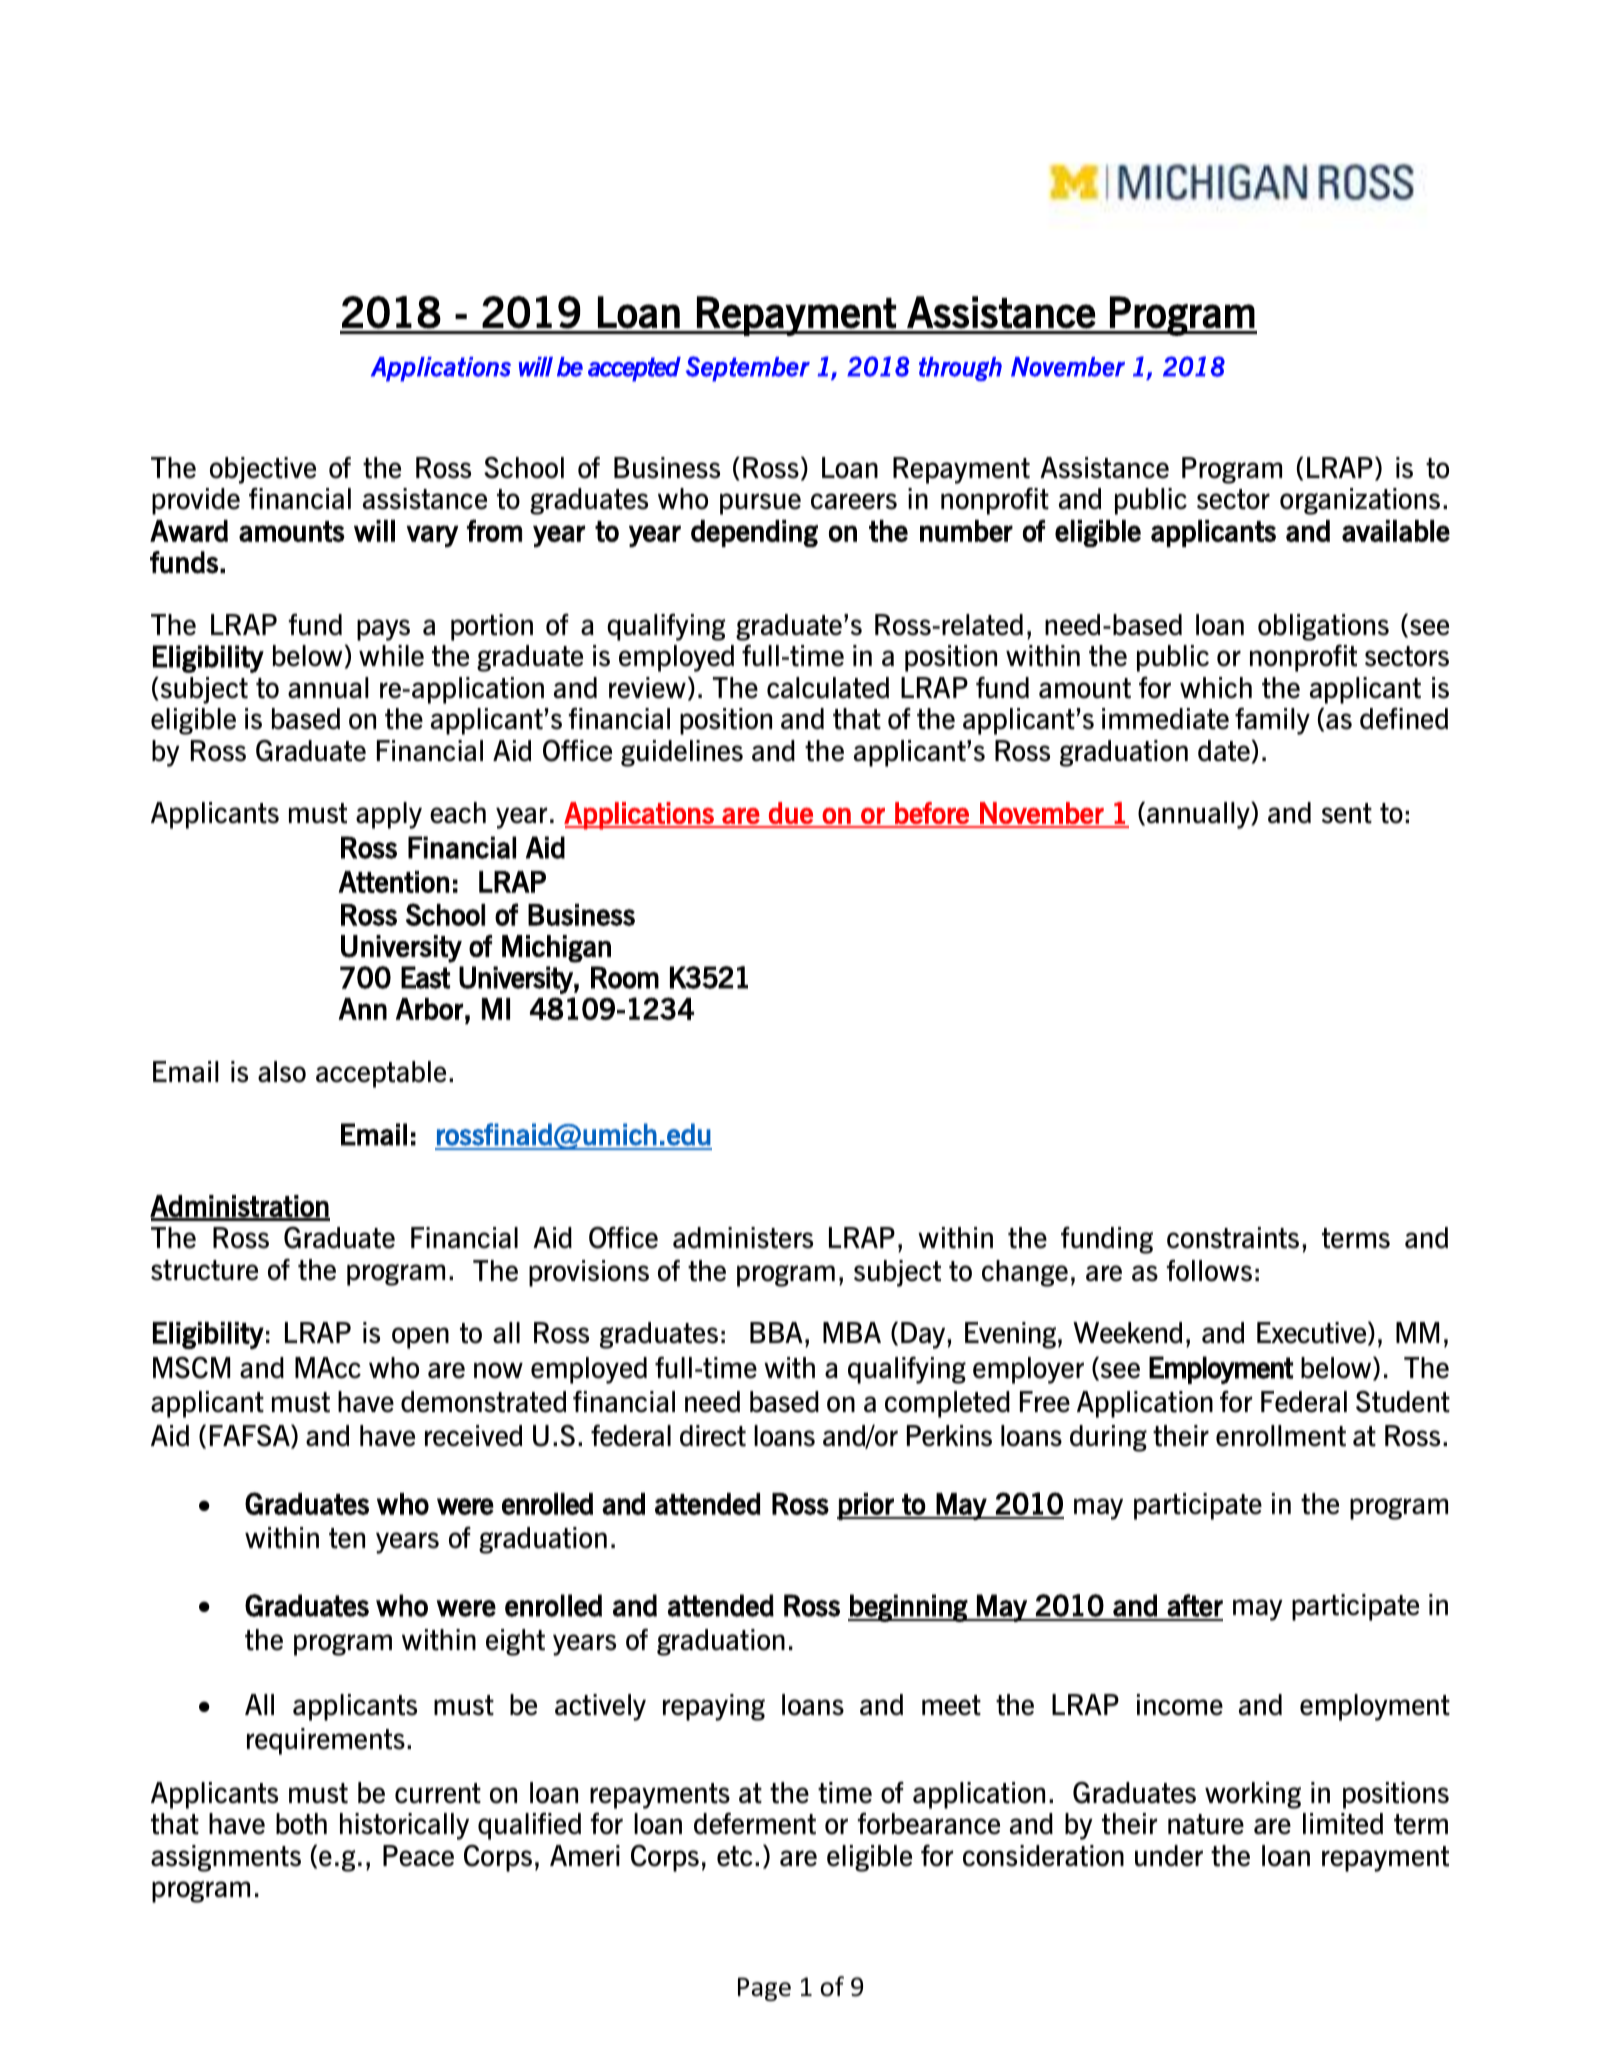 The height and width of the image is (2071, 1600). What do you see at coordinates (743, 1238) in the image?
I see `administers` at bounding box center [743, 1238].
